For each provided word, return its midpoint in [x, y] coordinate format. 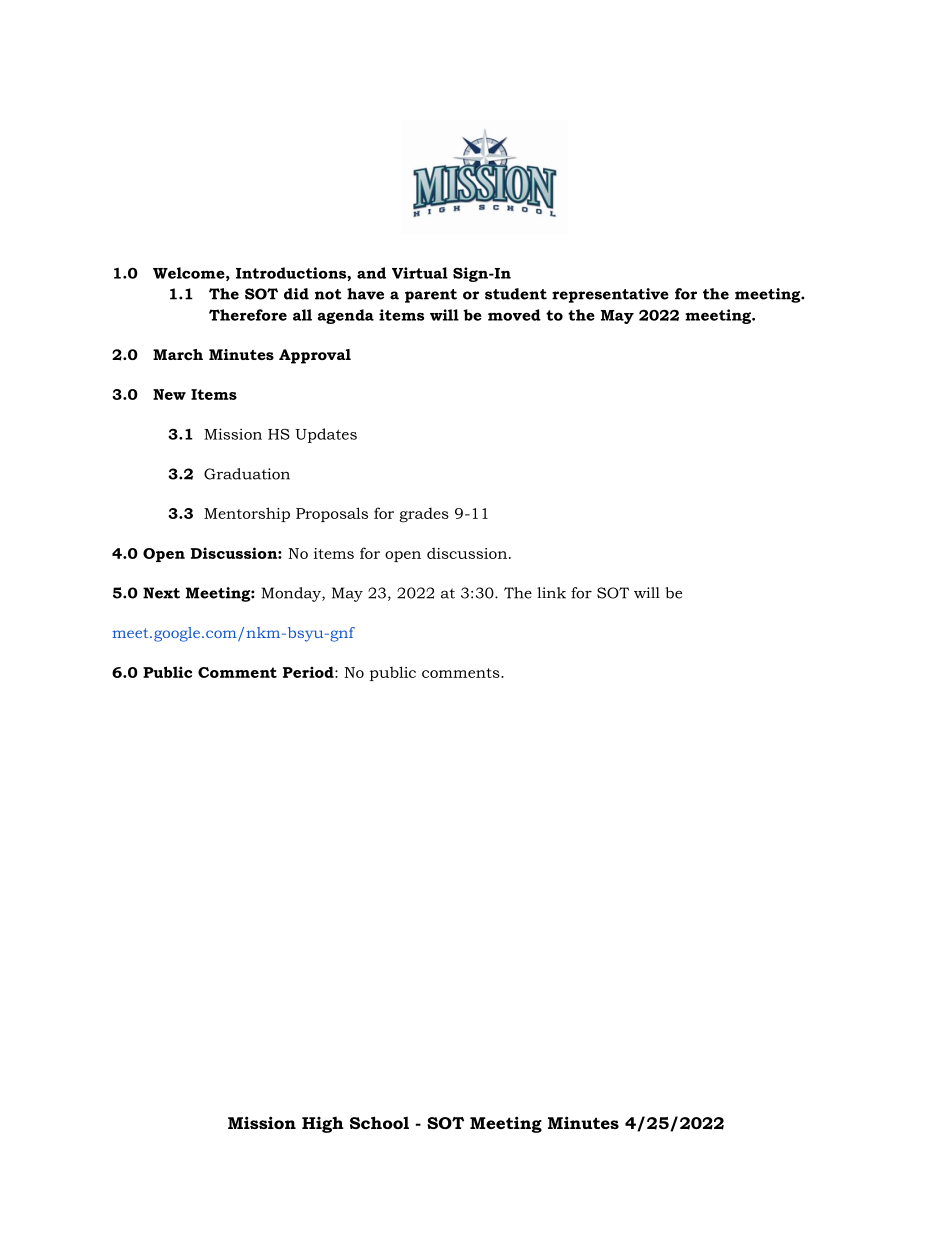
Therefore [248, 315]
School [379, 1122]
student [516, 294]
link [551, 593]
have [365, 294]
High [323, 1124]
